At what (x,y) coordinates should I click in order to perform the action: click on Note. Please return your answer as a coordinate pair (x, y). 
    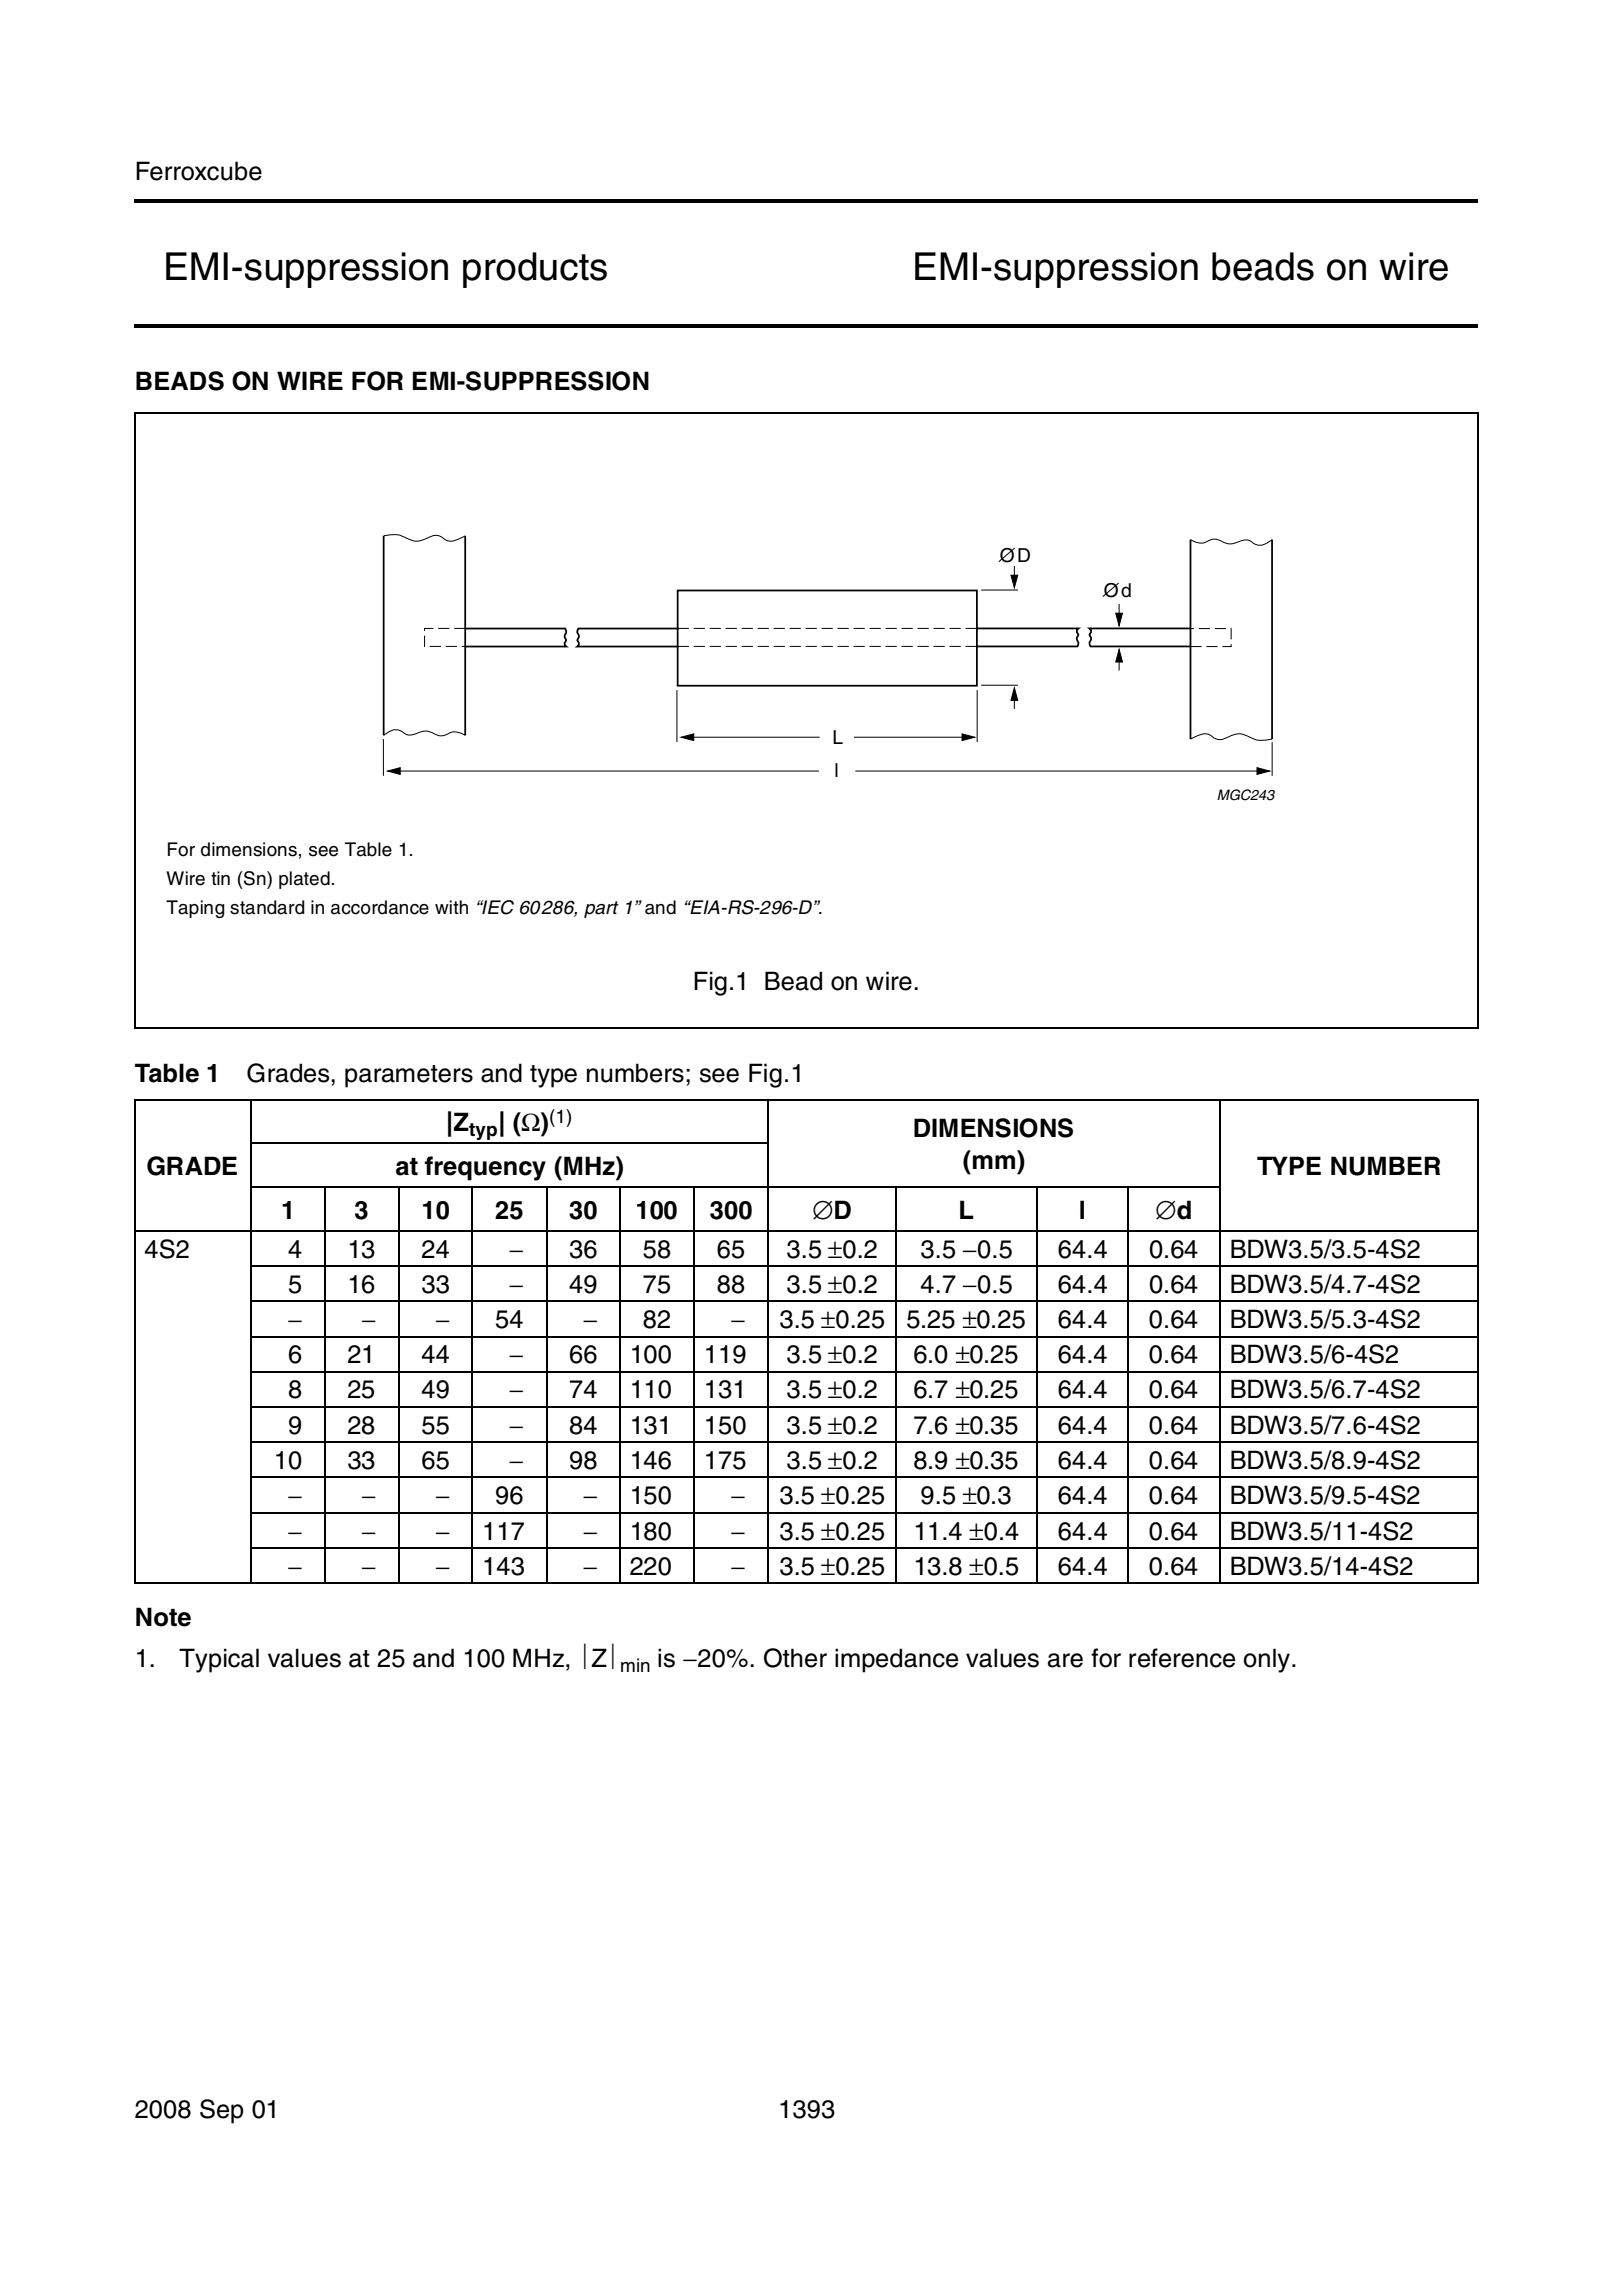
    Looking at the image, I should click on (163, 1617).
